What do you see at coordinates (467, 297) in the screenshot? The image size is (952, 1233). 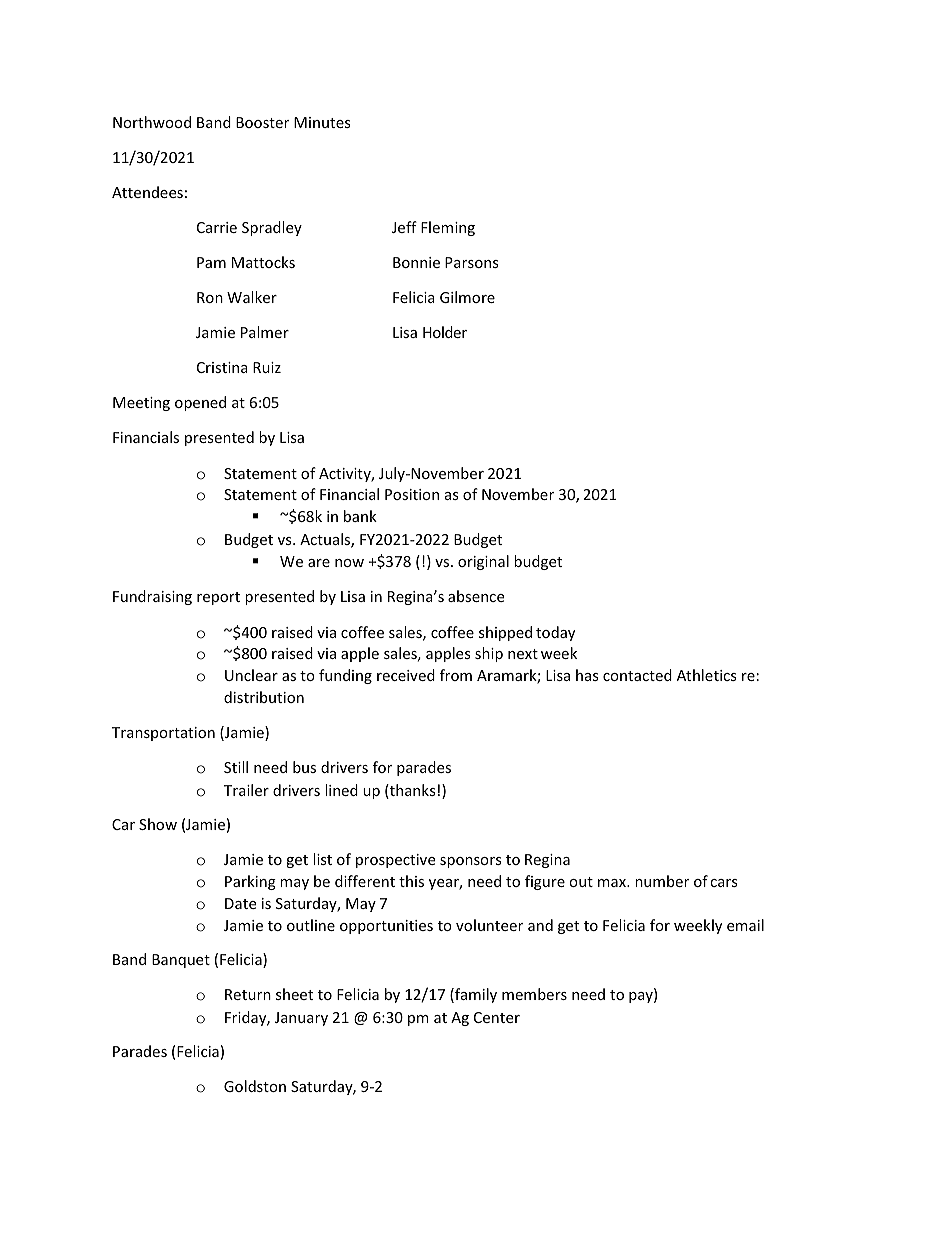 I see `Gilmore` at bounding box center [467, 297].
